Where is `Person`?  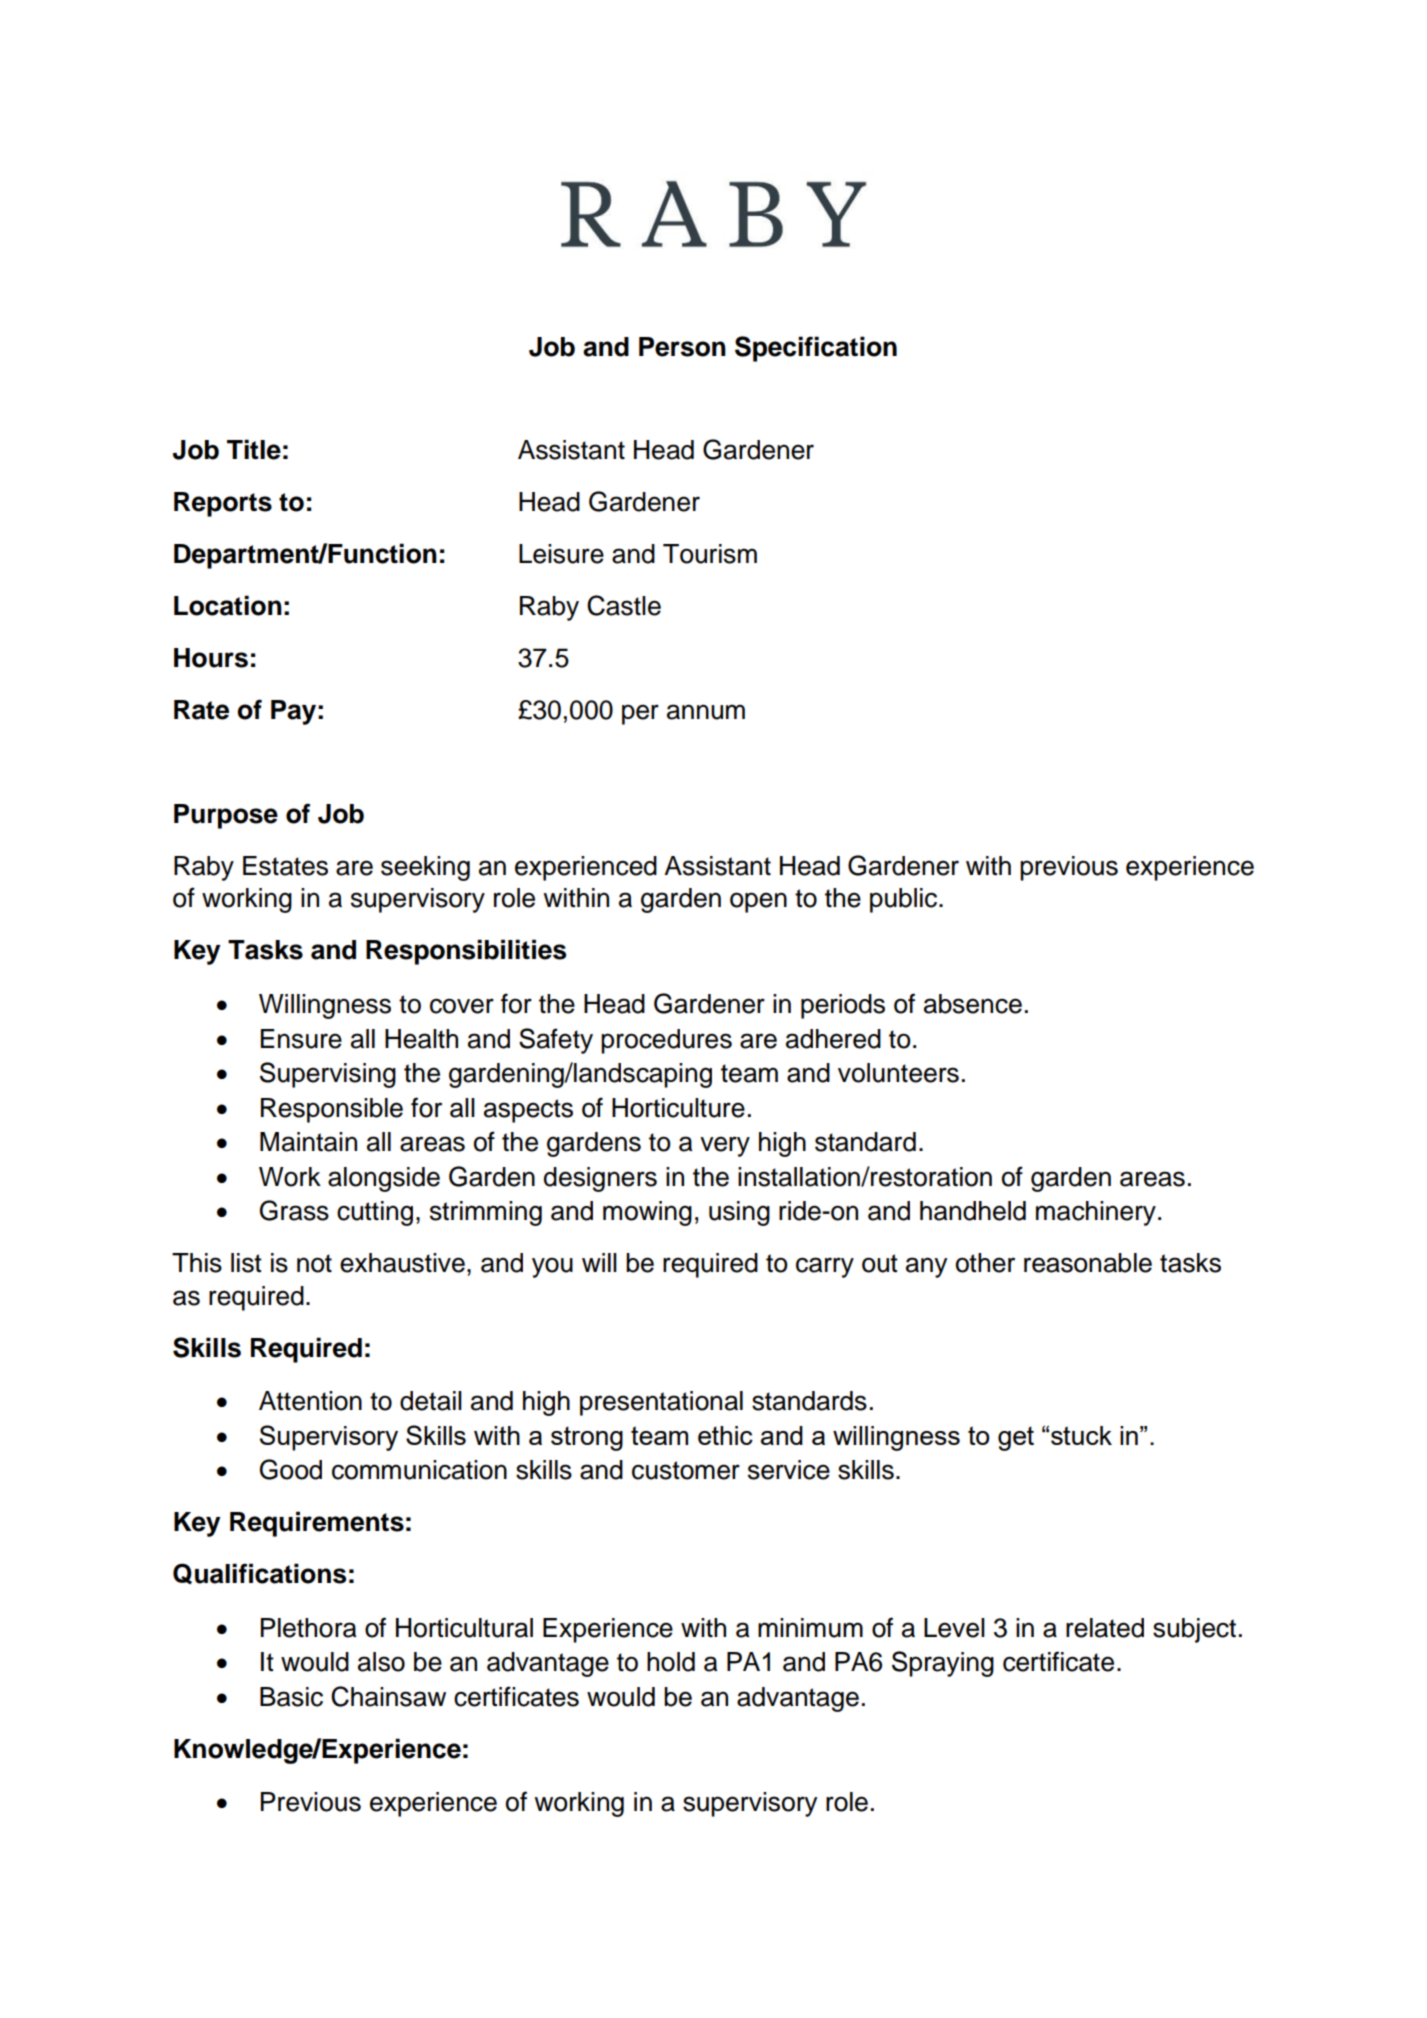 Person is located at coordinates (682, 347).
